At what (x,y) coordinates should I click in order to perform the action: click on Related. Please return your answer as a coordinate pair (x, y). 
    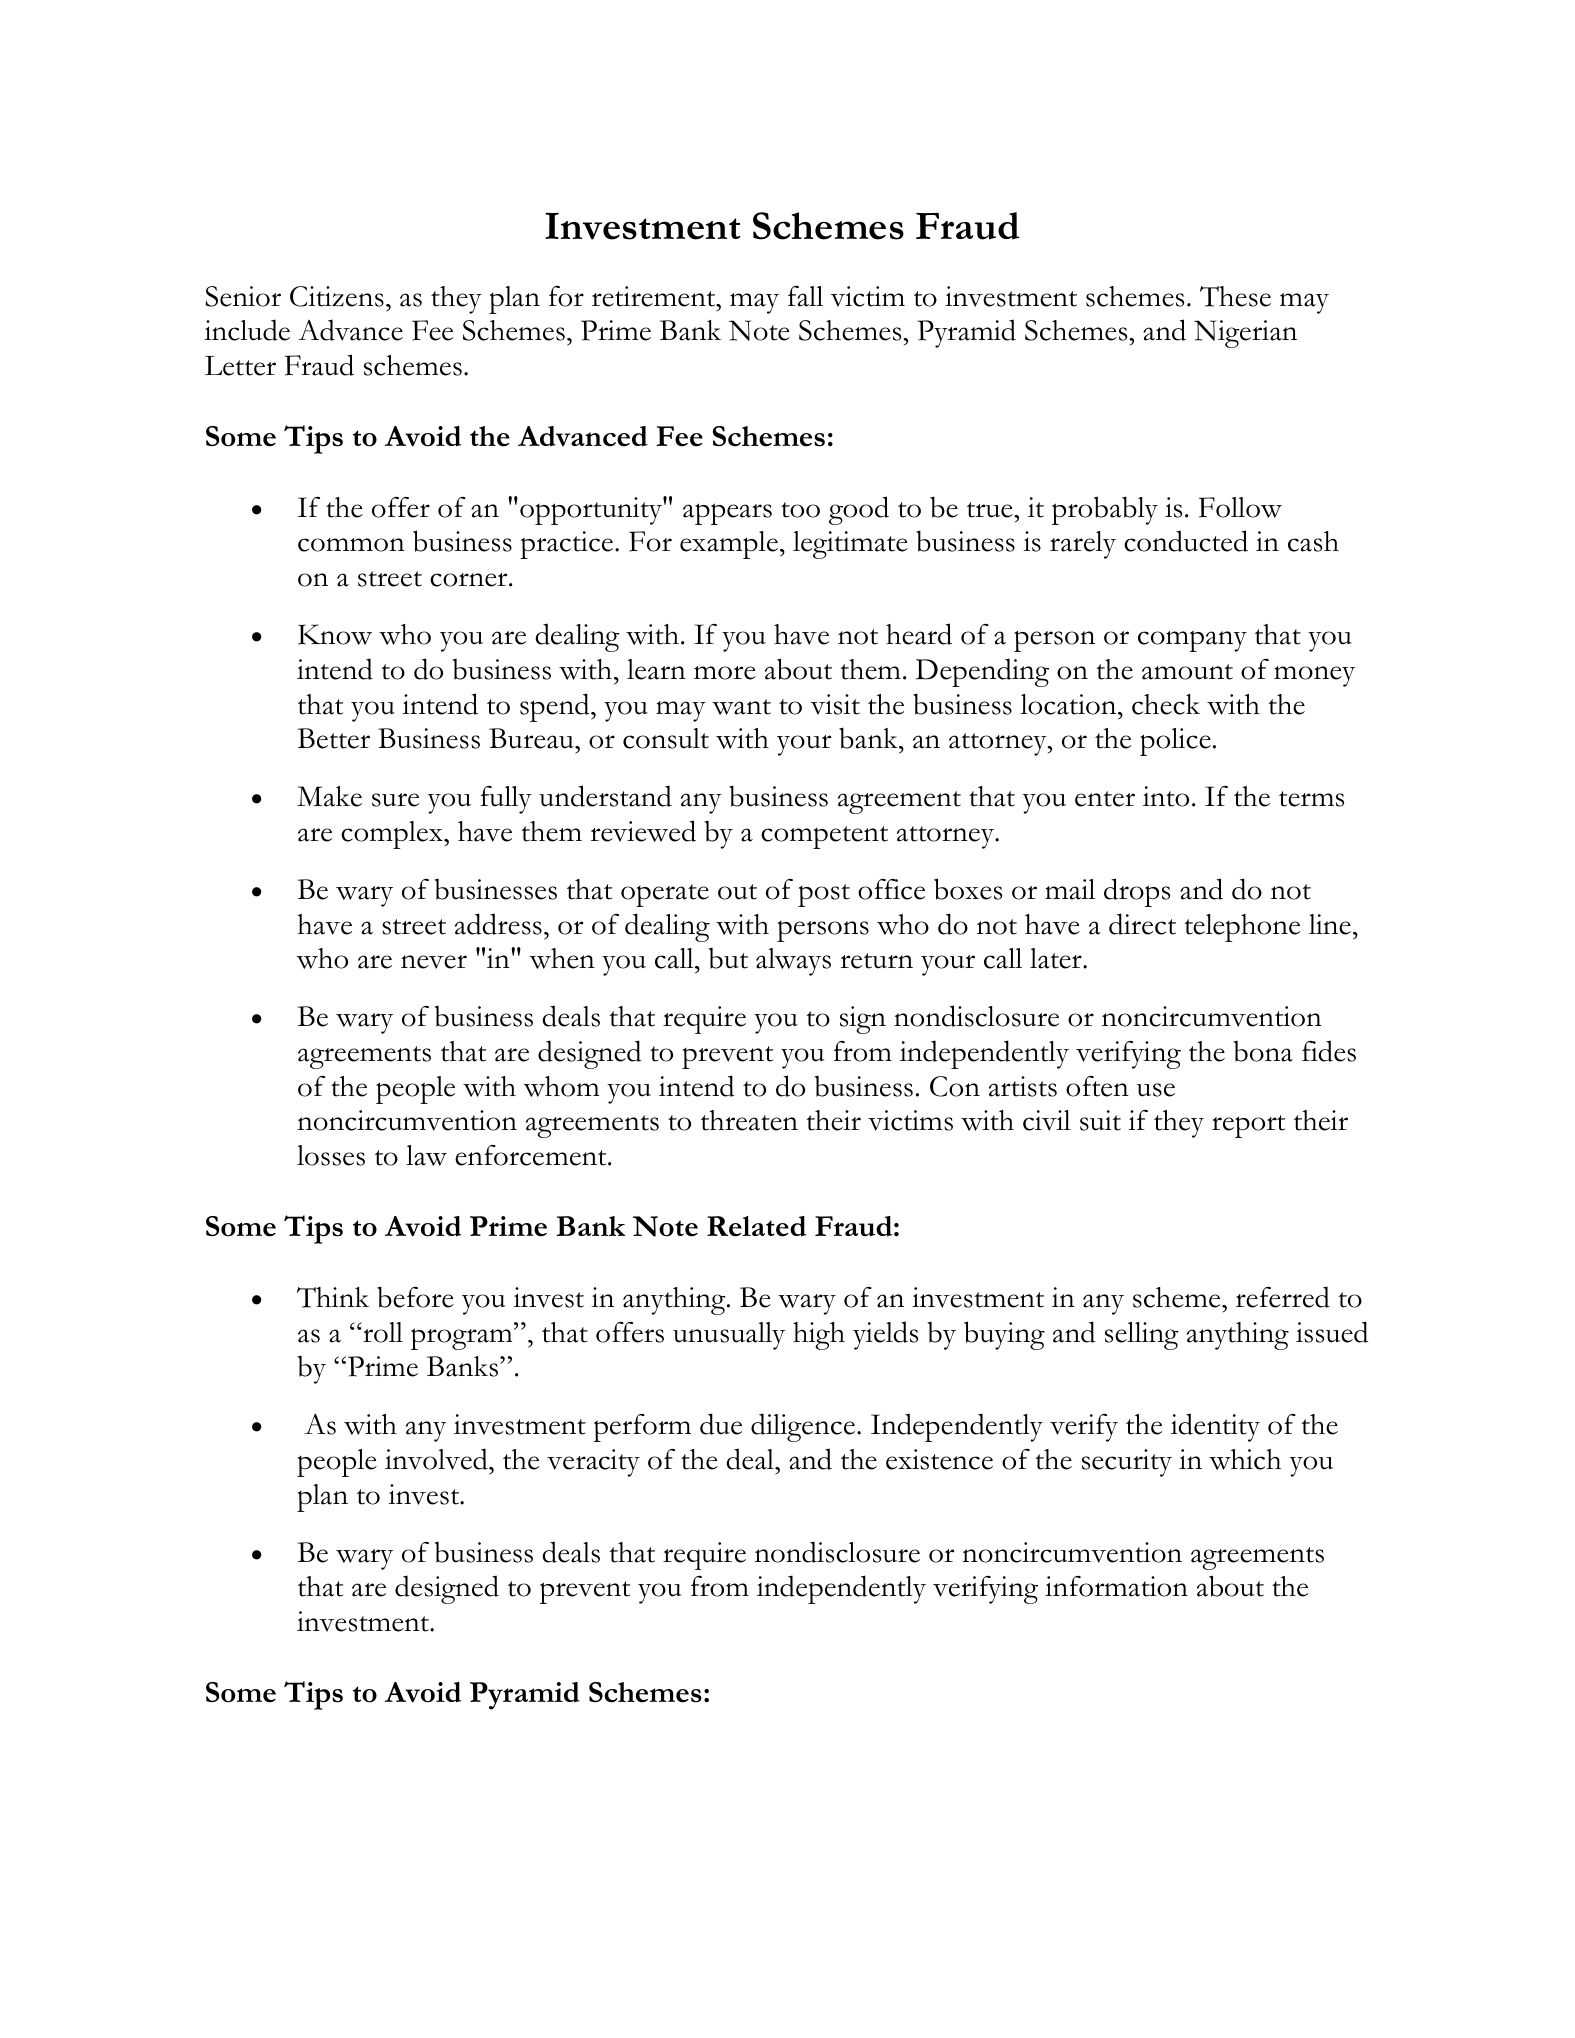
    Looking at the image, I should click on (756, 1226).
